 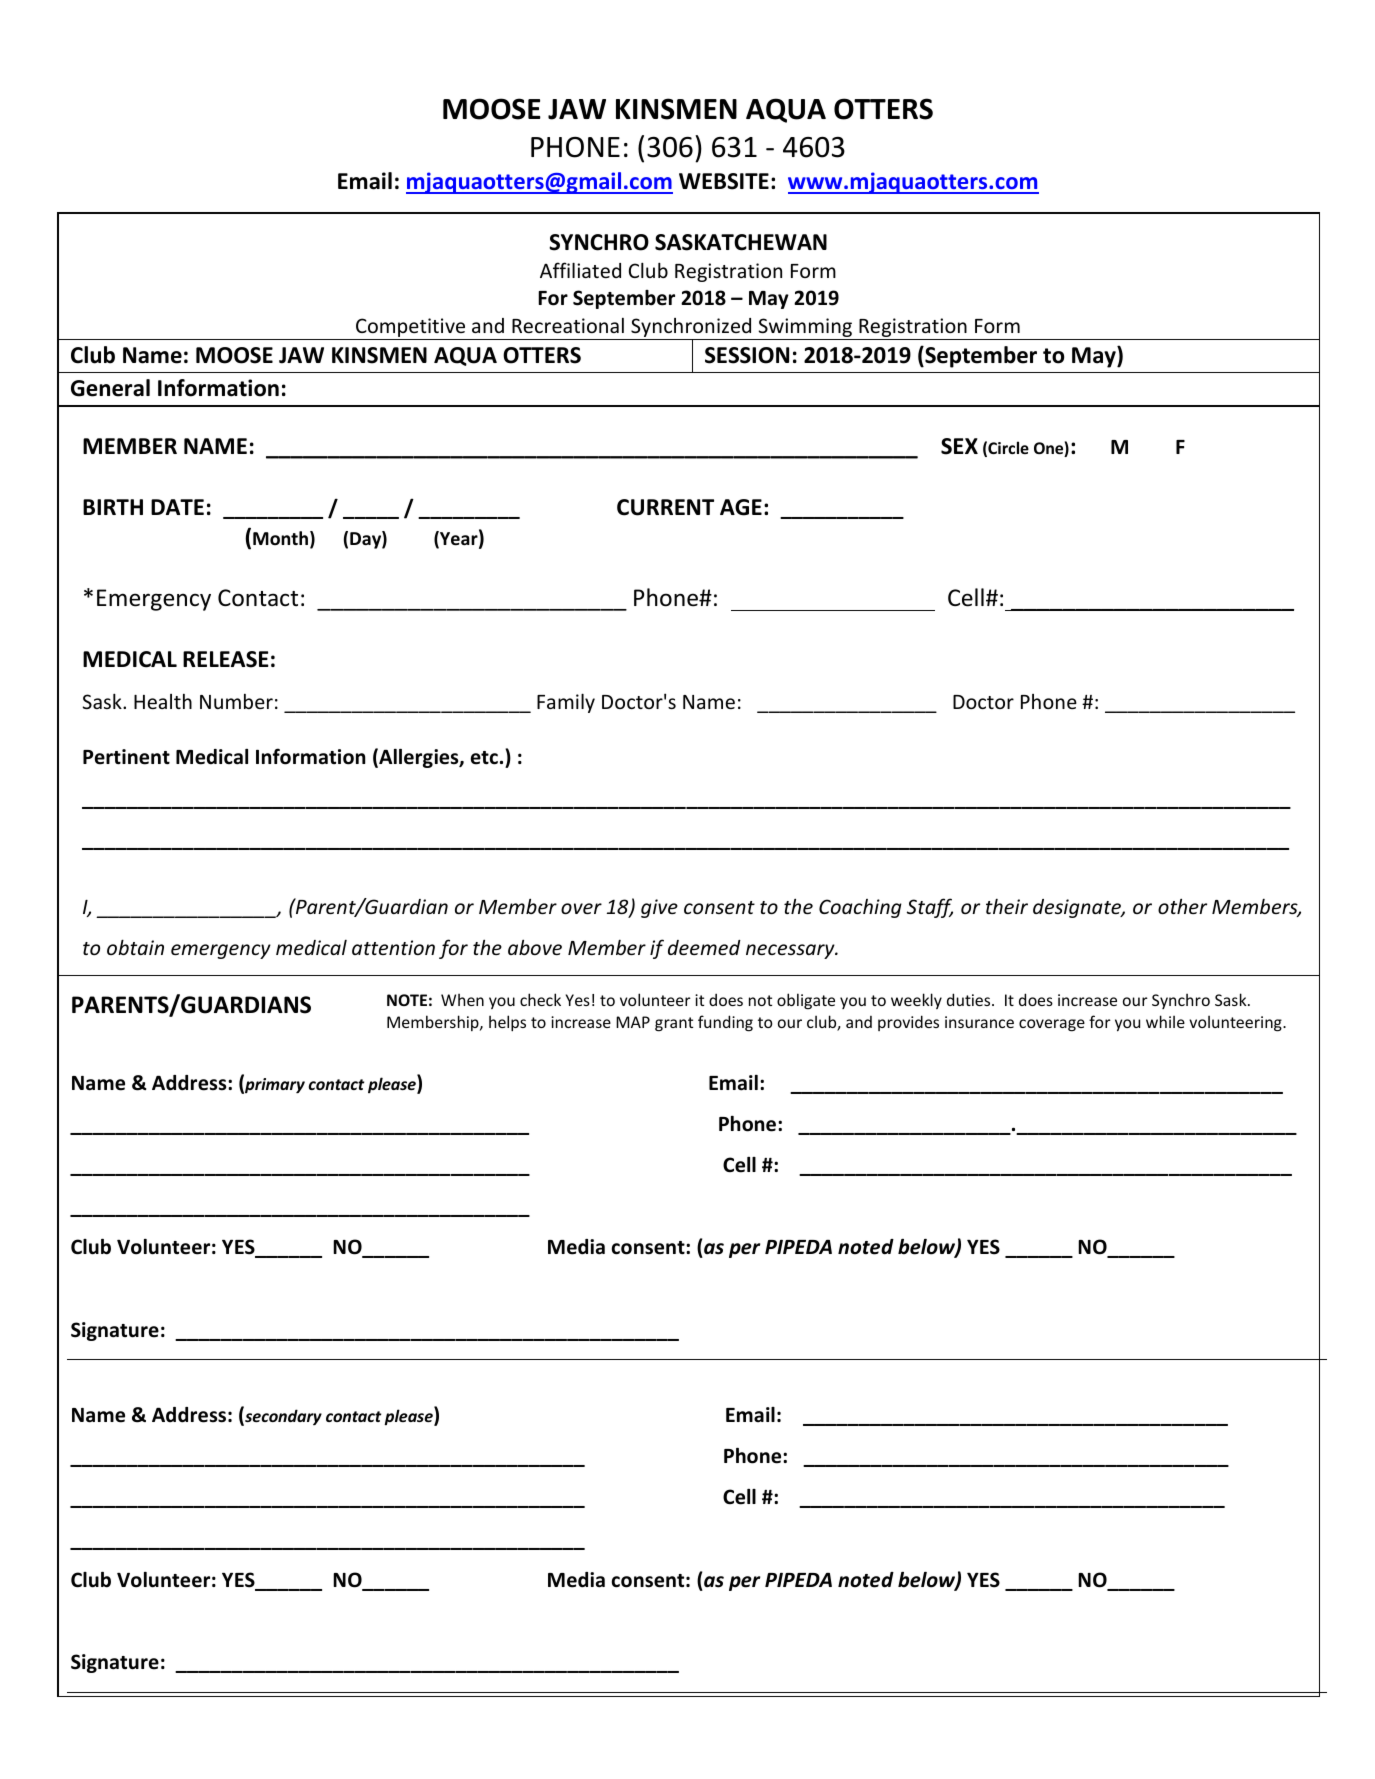 I want to click on CURRENT, so click(x=665, y=507).
